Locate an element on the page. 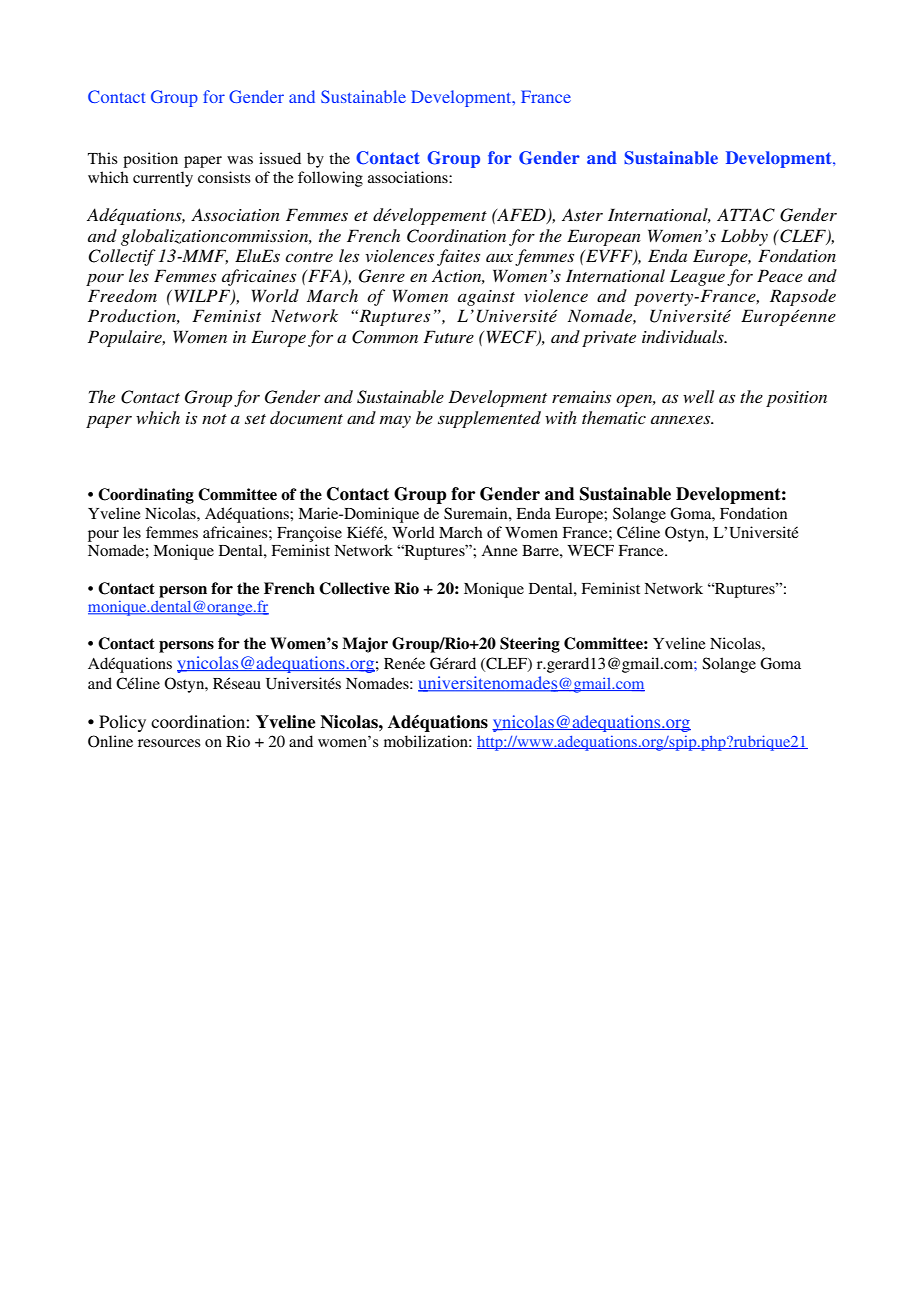 The width and height of the document is (924, 1308). individuals is located at coordinates (684, 336).
